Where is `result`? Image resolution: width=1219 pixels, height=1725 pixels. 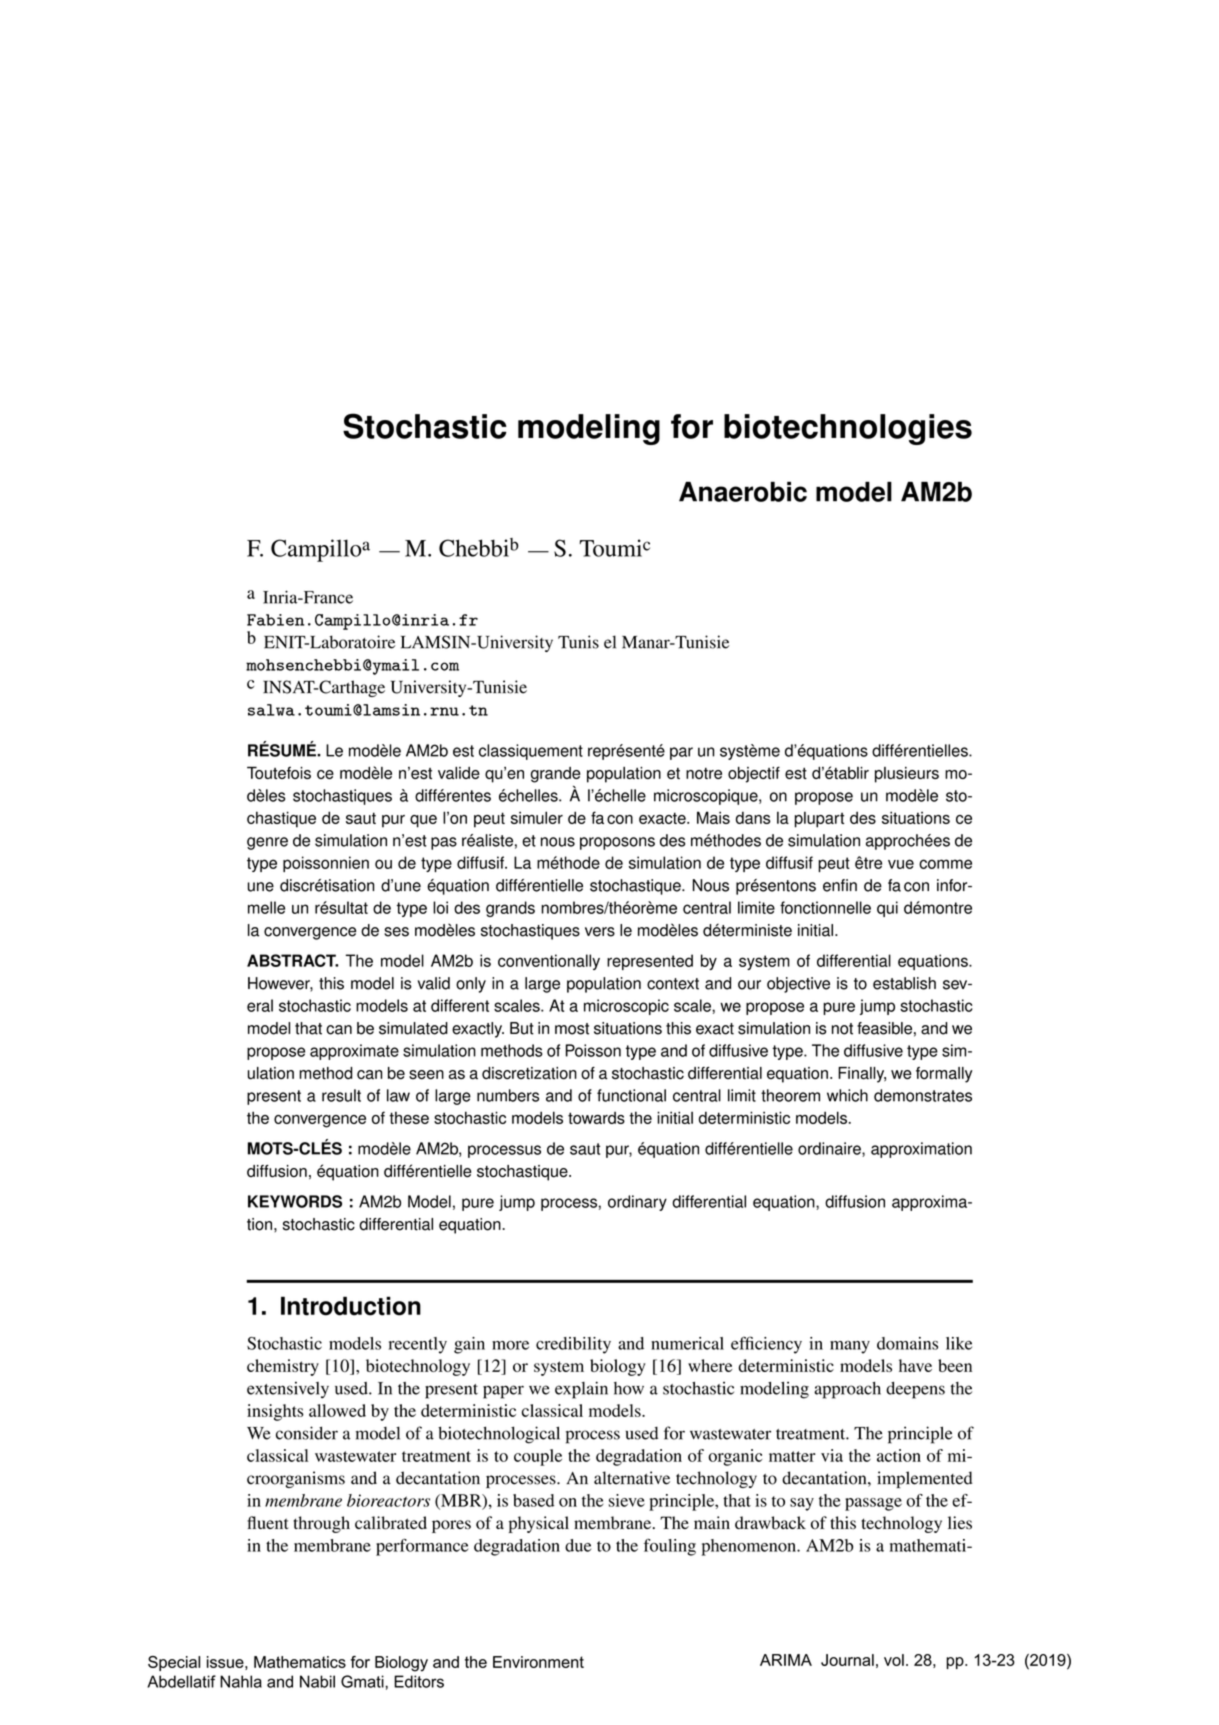
result is located at coordinates (341, 1095).
